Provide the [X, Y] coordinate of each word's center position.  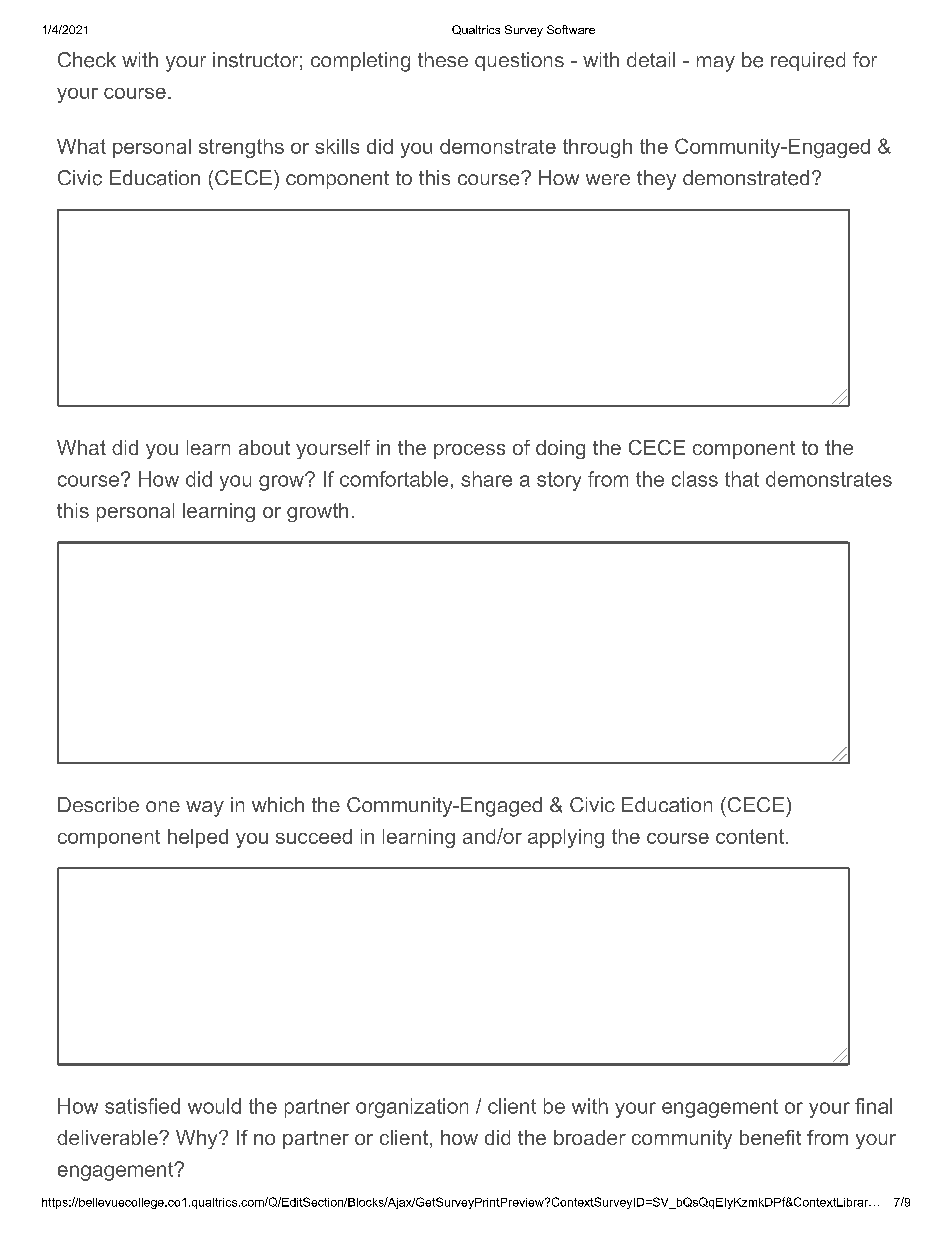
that [742, 479]
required [808, 61]
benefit [770, 1137]
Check [87, 60]
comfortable [394, 479]
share [486, 479]
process [469, 451]
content [750, 836]
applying [566, 838]
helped [198, 838]
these [443, 59]
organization [412, 1108]
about [264, 447]
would [214, 1106]
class [695, 479]
